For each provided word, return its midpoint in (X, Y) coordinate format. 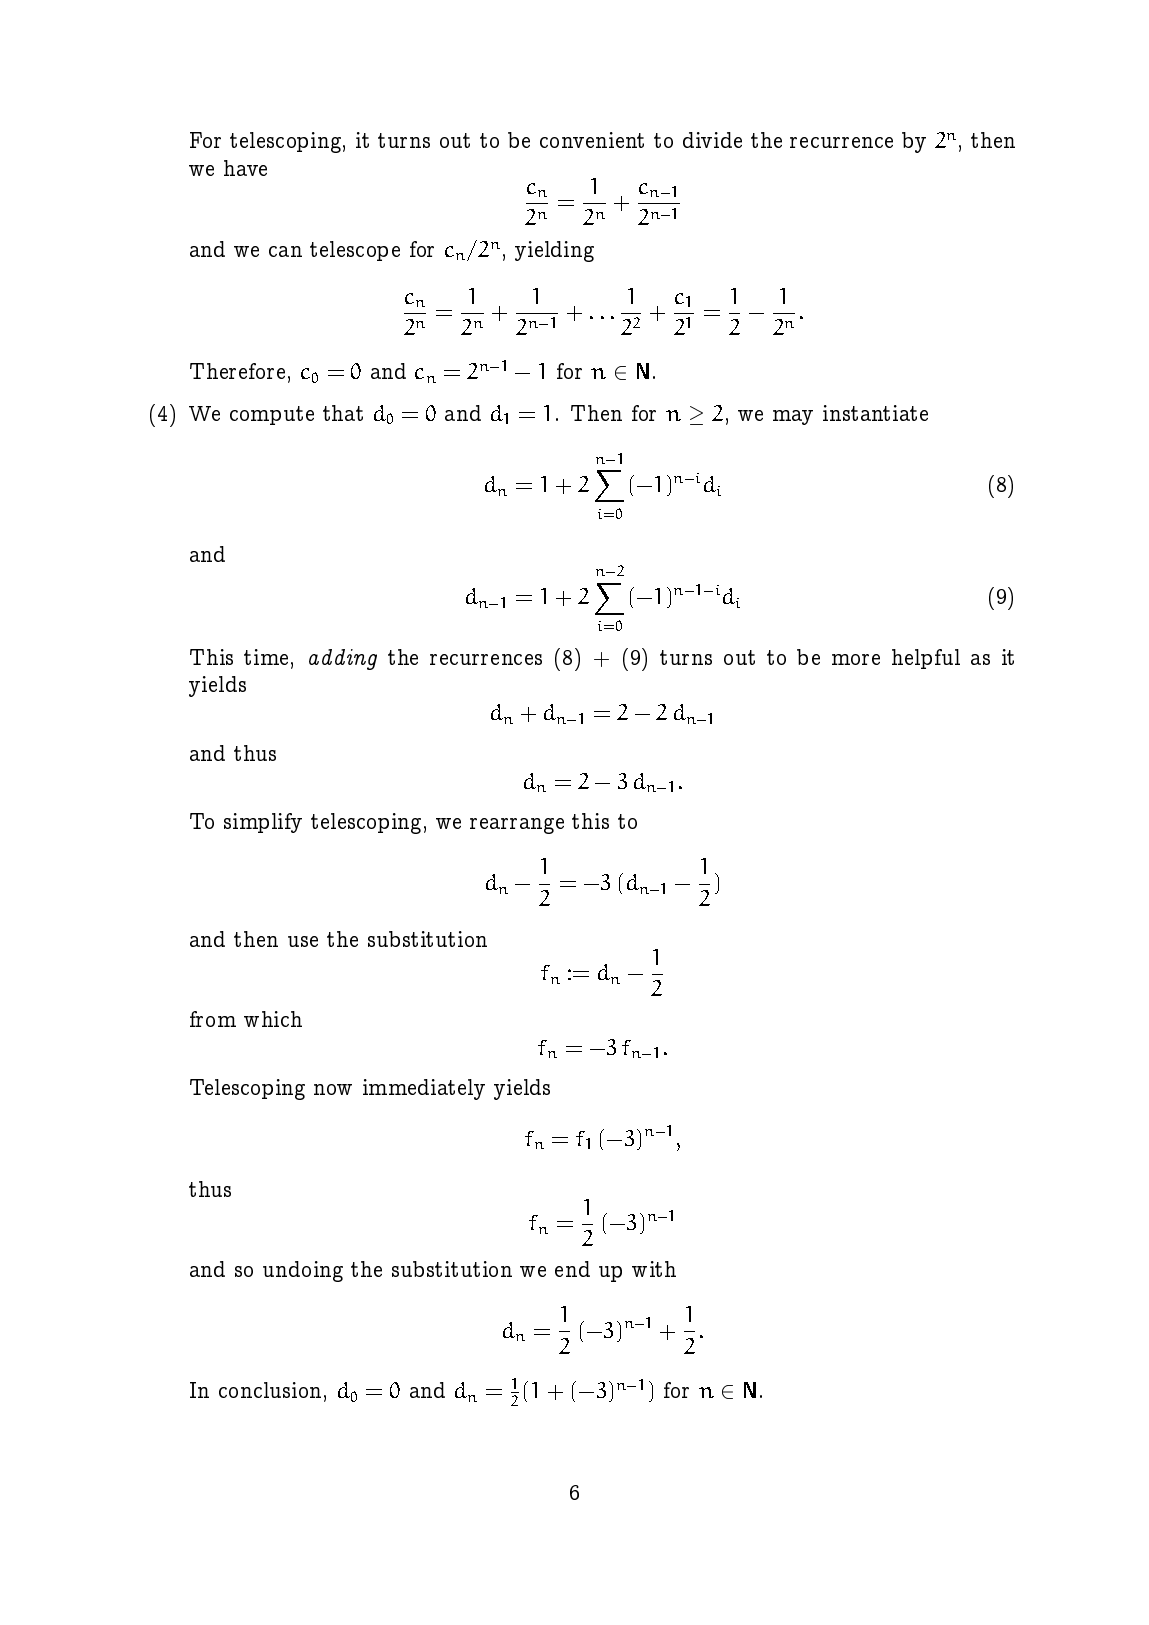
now (333, 1089)
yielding (554, 251)
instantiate (875, 413)
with (654, 1269)
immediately (424, 1089)
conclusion (270, 1390)
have (245, 168)
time (266, 657)
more (856, 659)
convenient (592, 140)
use (303, 941)
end (572, 1269)
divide (712, 140)
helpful (926, 659)
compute (272, 415)
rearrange (517, 826)
